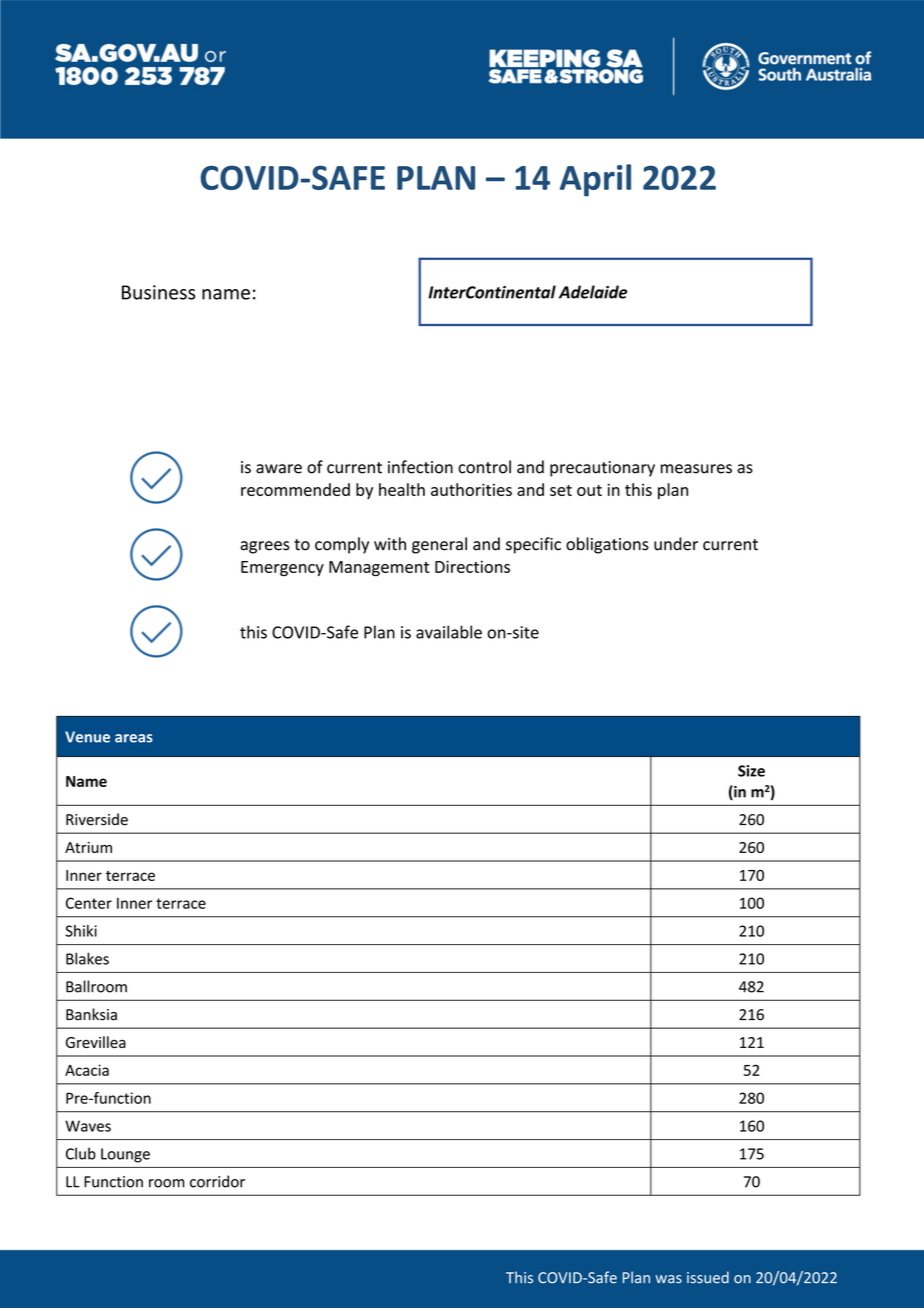  I want to click on corridor, so click(217, 1181).
